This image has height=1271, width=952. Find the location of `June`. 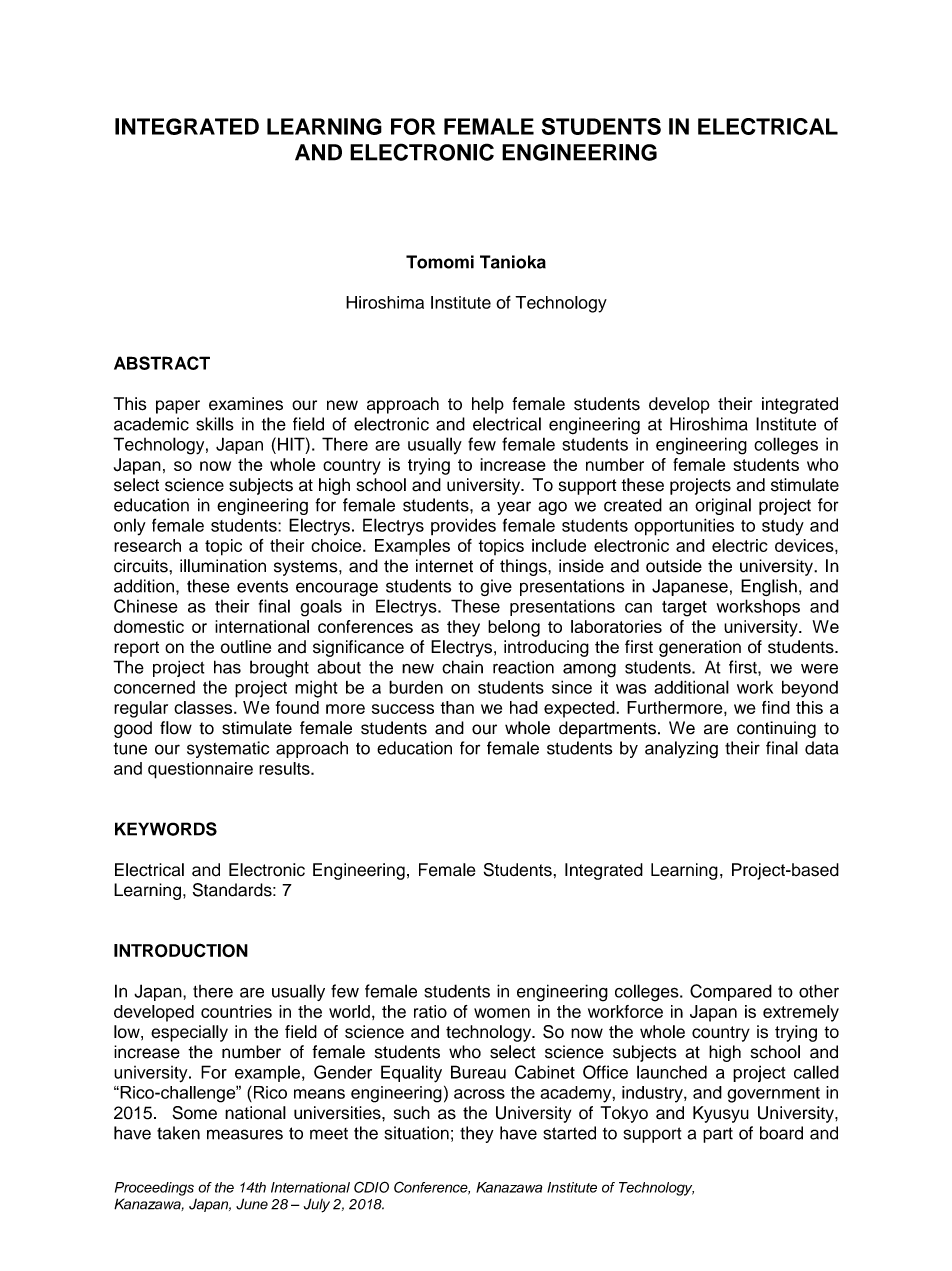

June is located at coordinates (252, 1204).
